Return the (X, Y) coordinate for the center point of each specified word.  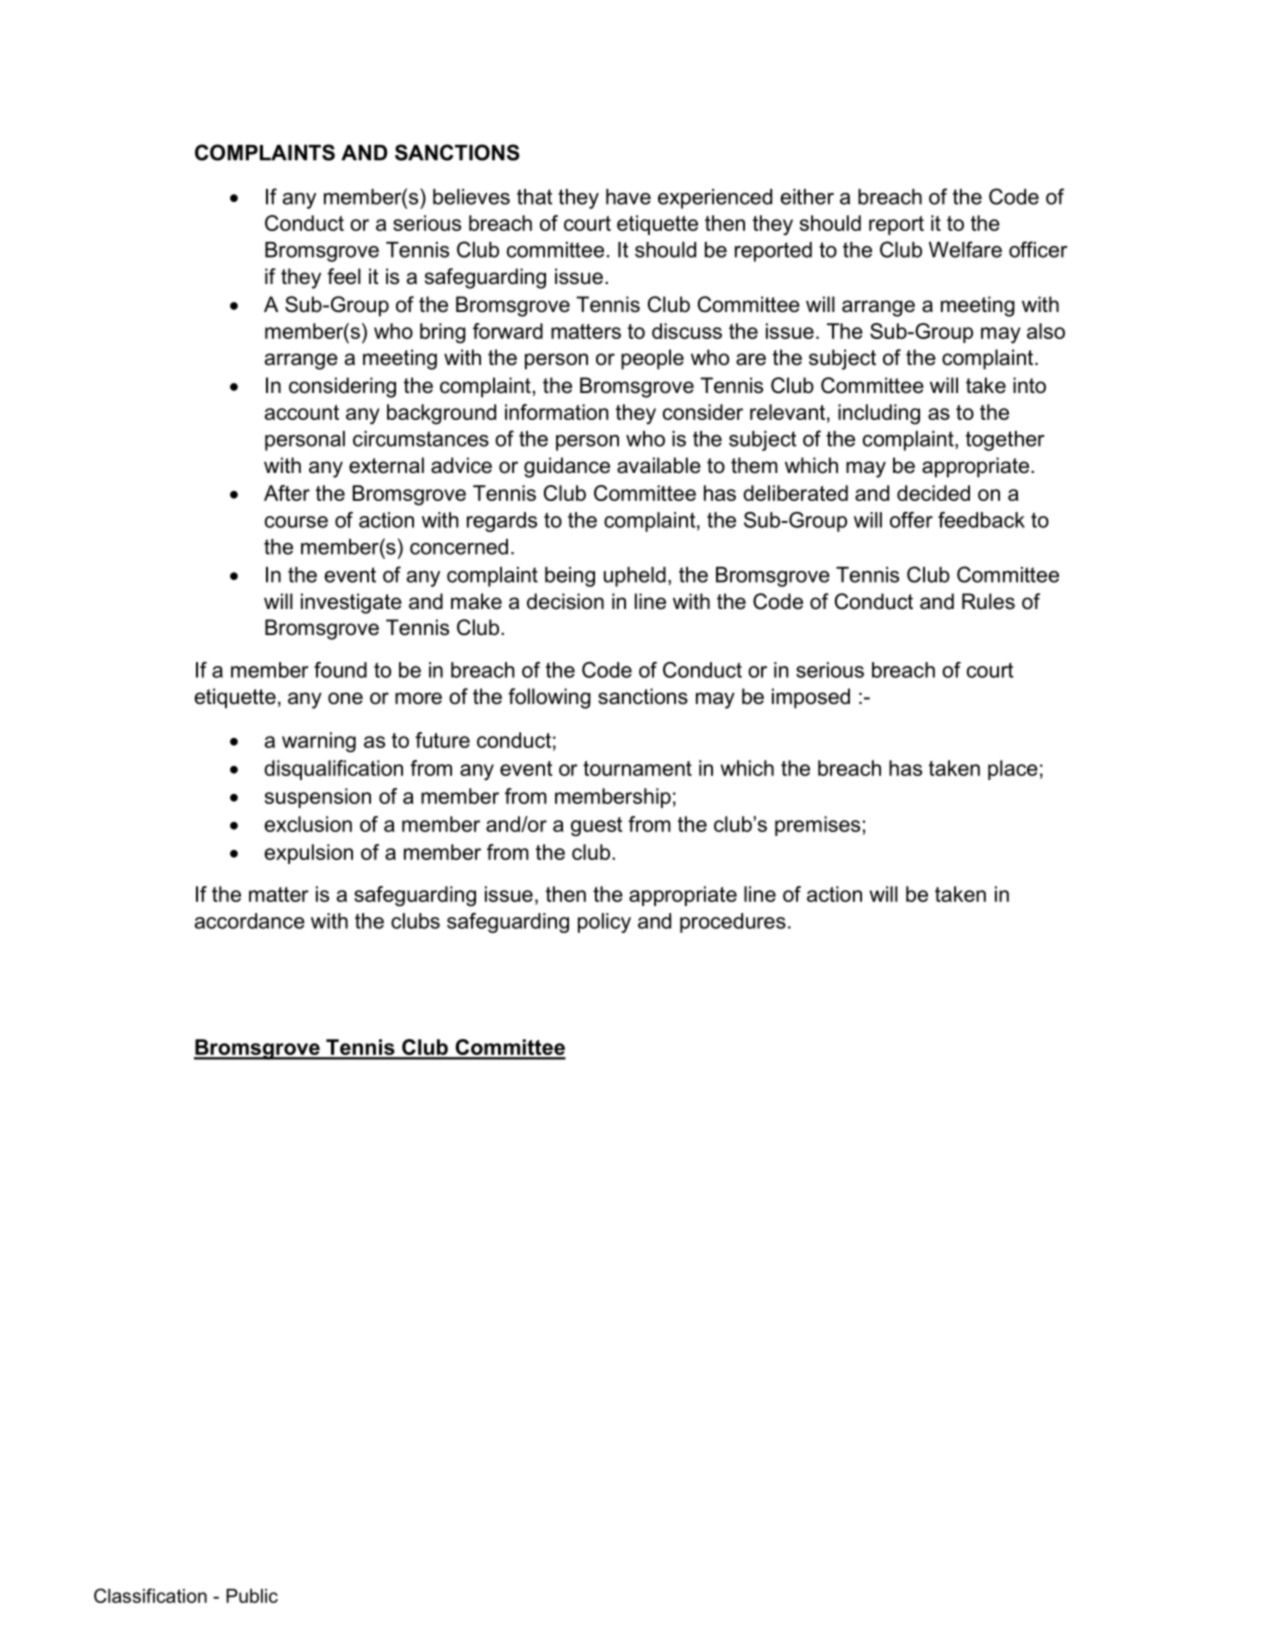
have (628, 197)
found (340, 670)
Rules (988, 601)
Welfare (965, 249)
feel (344, 276)
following (549, 698)
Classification (150, 1595)
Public (252, 1596)
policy (604, 923)
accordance (250, 921)
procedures (733, 923)
